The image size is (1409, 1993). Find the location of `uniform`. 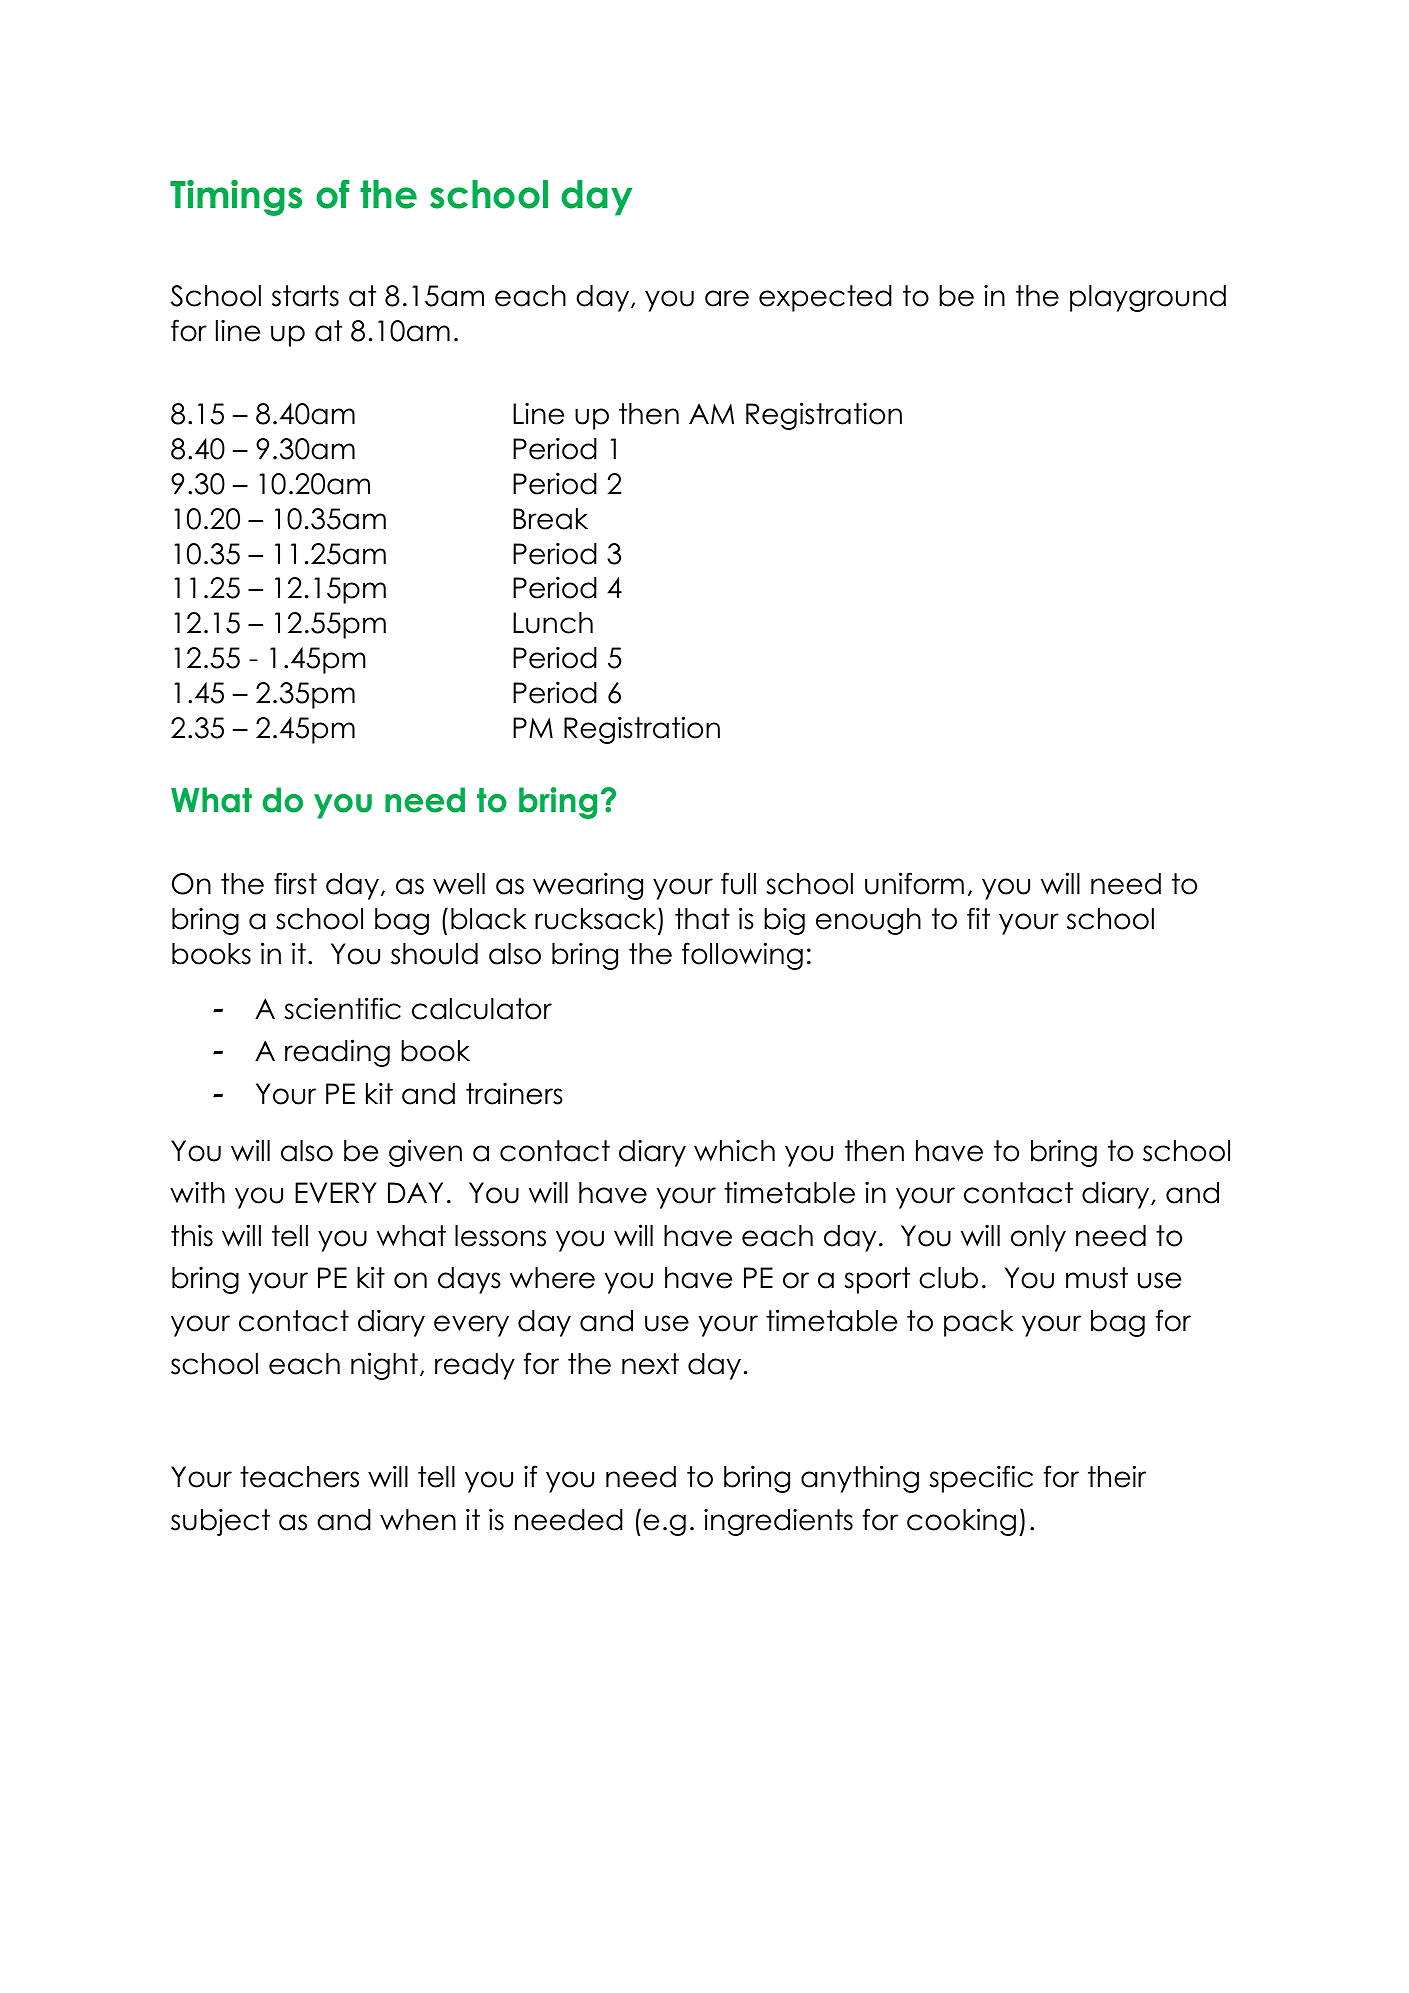

uniform is located at coordinates (914, 883).
